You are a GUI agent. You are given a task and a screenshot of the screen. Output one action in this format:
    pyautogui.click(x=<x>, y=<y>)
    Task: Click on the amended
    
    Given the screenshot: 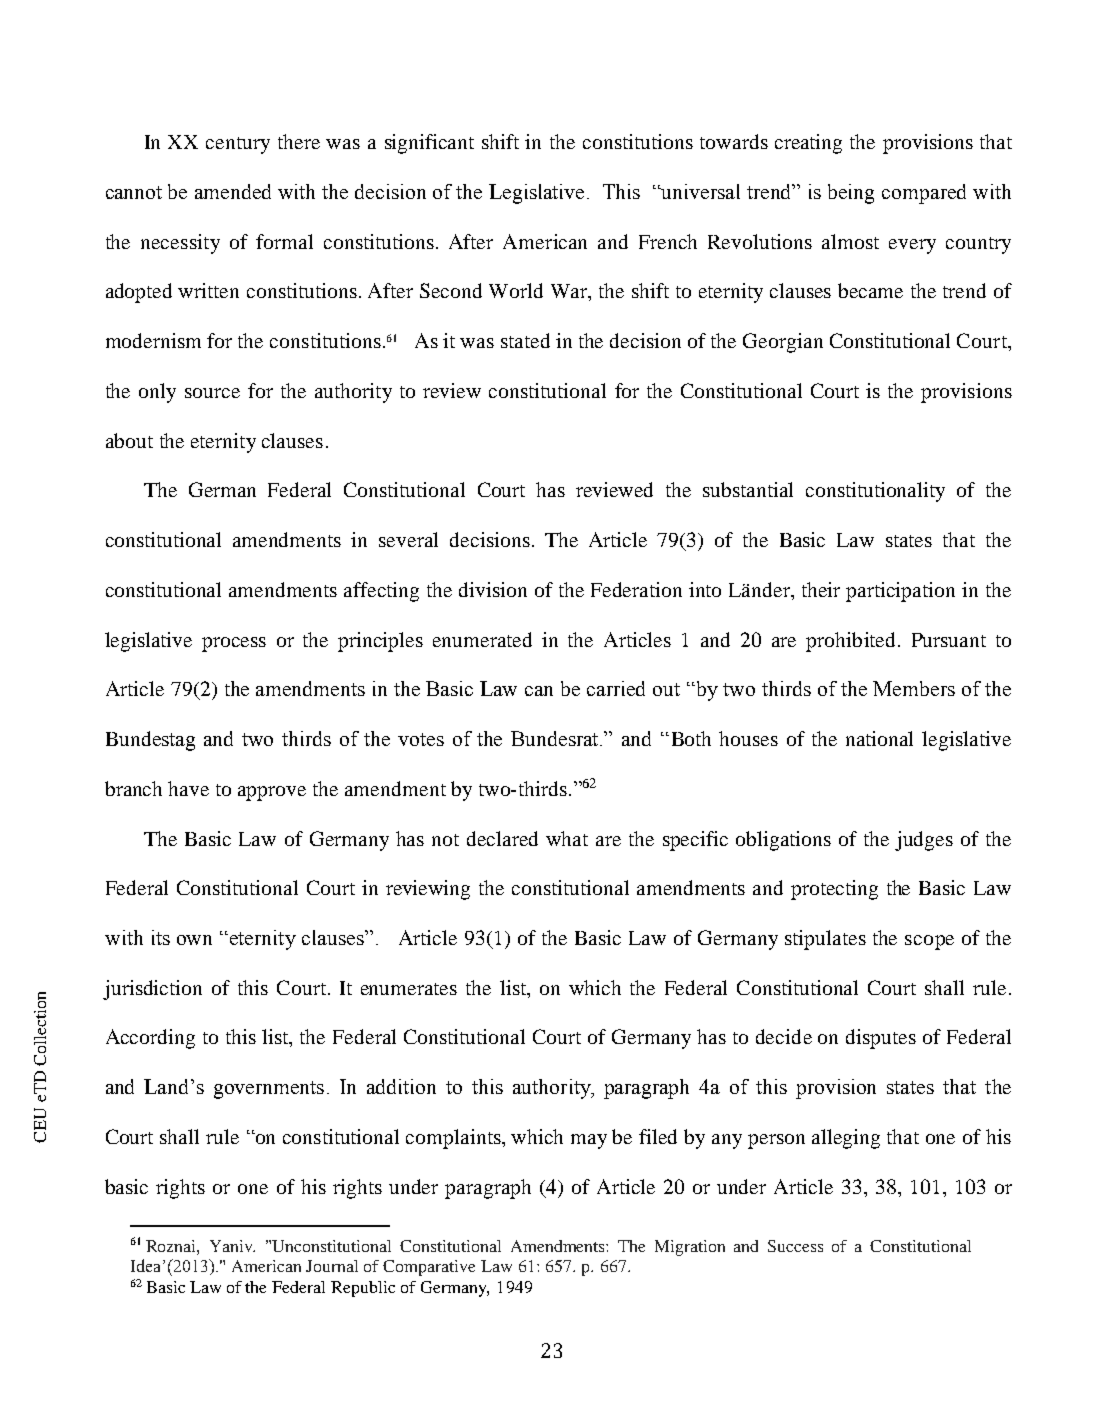 What is the action you would take?
    pyautogui.click(x=233, y=191)
